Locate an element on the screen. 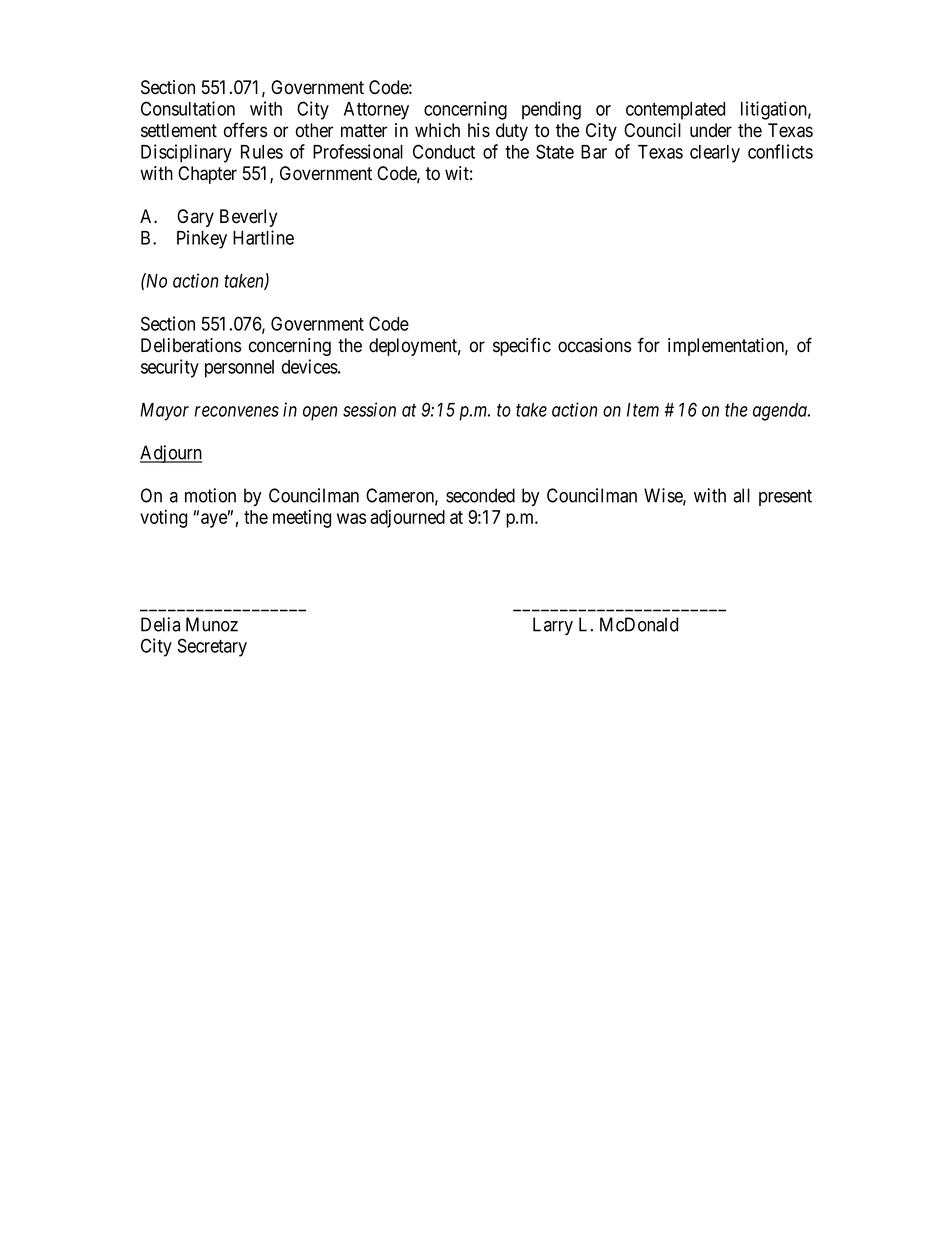 The image size is (952, 1233). under is located at coordinates (711, 130).
